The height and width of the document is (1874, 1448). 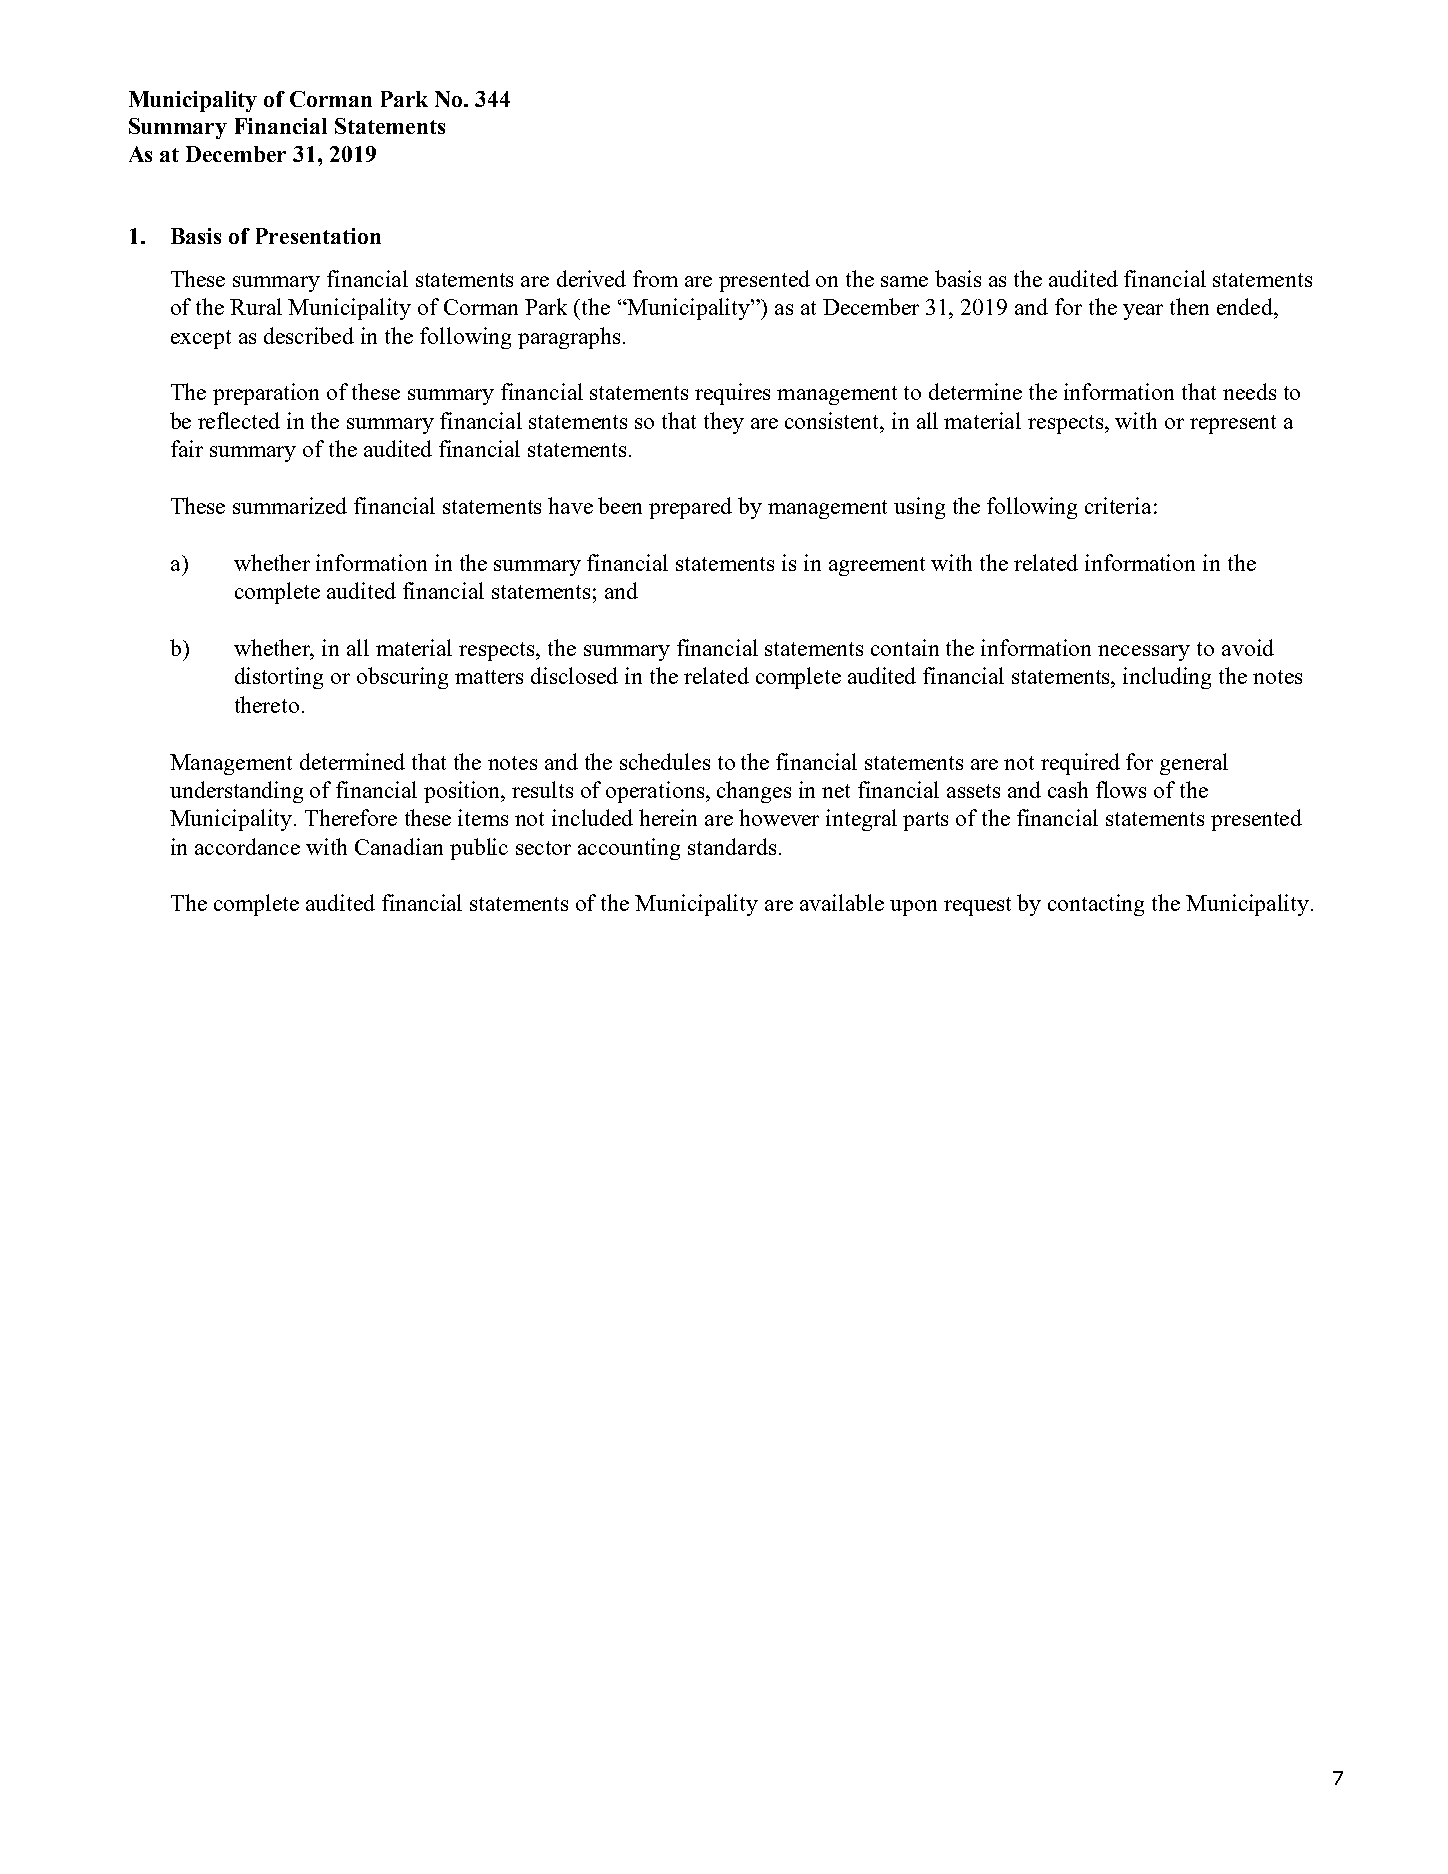 I want to click on then, so click(x=1189, y=306).
